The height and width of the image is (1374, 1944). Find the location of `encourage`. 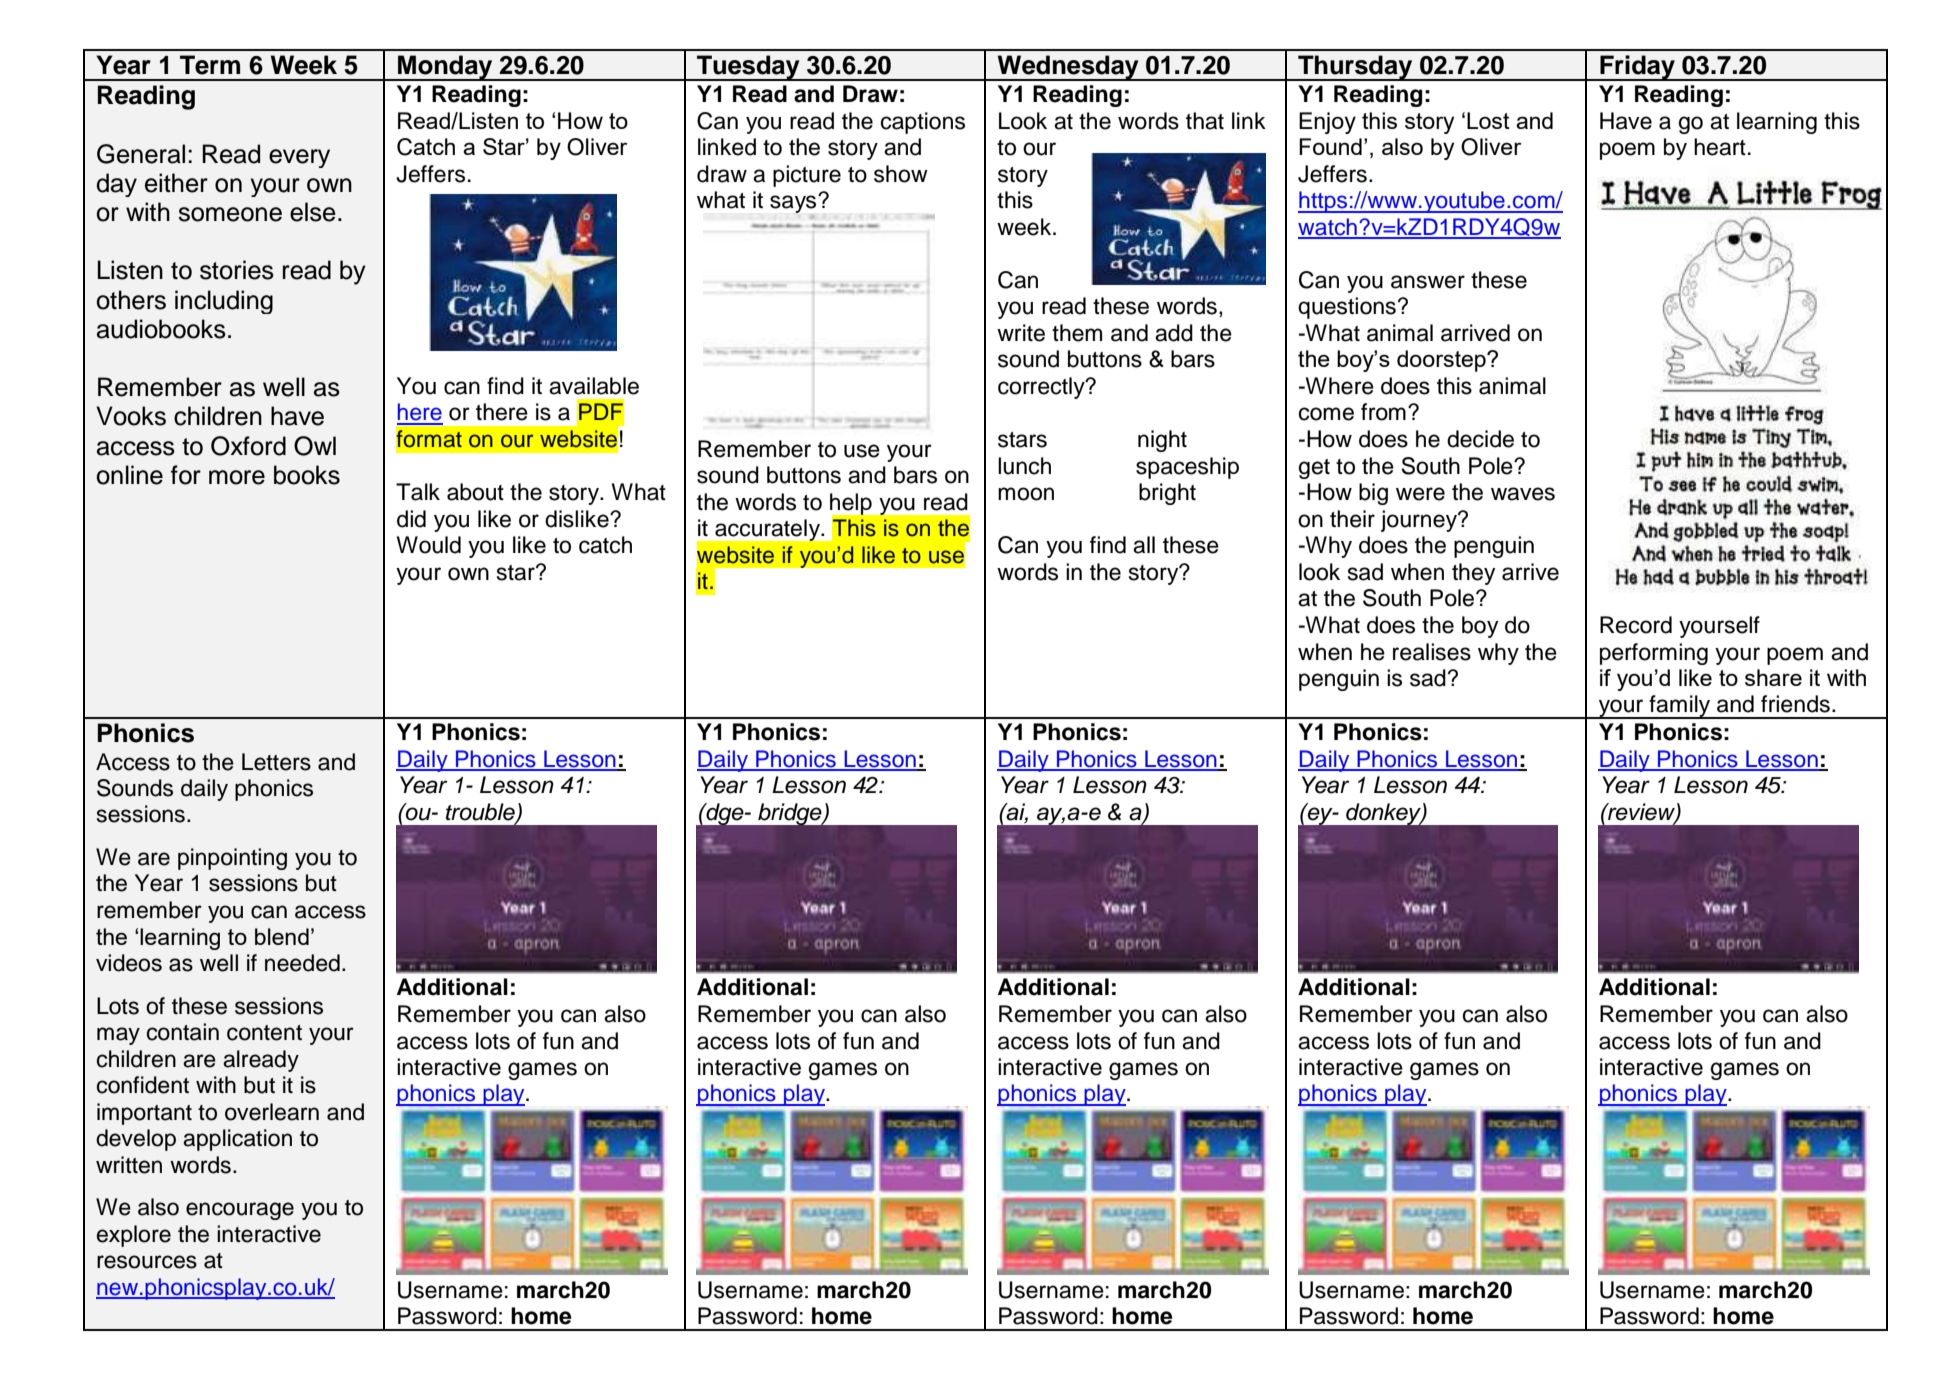

encourage is located at coordinates (240, 1211).
